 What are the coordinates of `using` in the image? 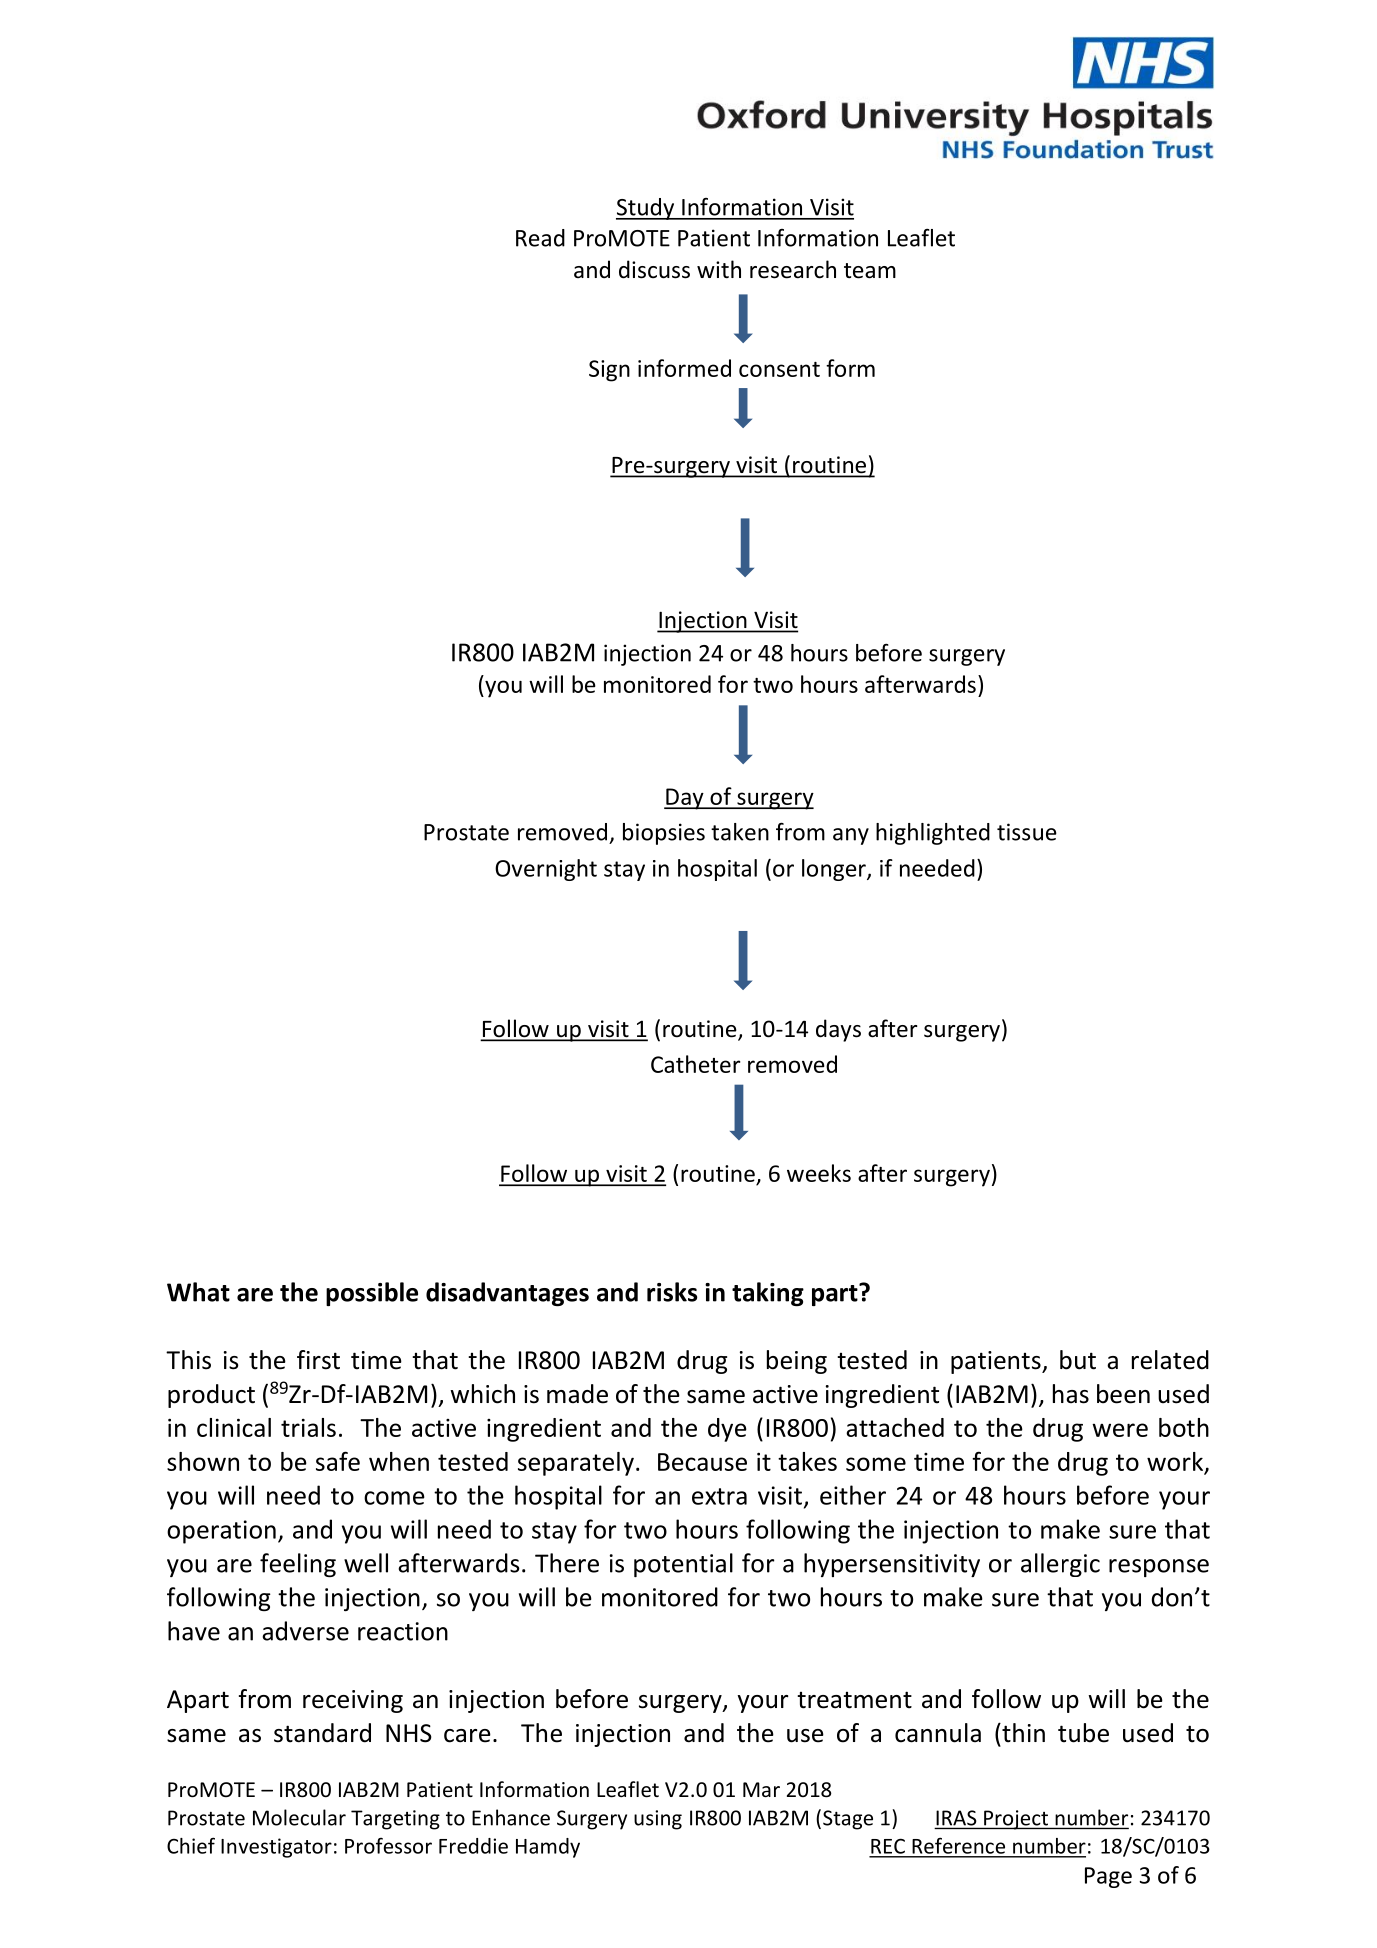 It's located at (658, 1820).
